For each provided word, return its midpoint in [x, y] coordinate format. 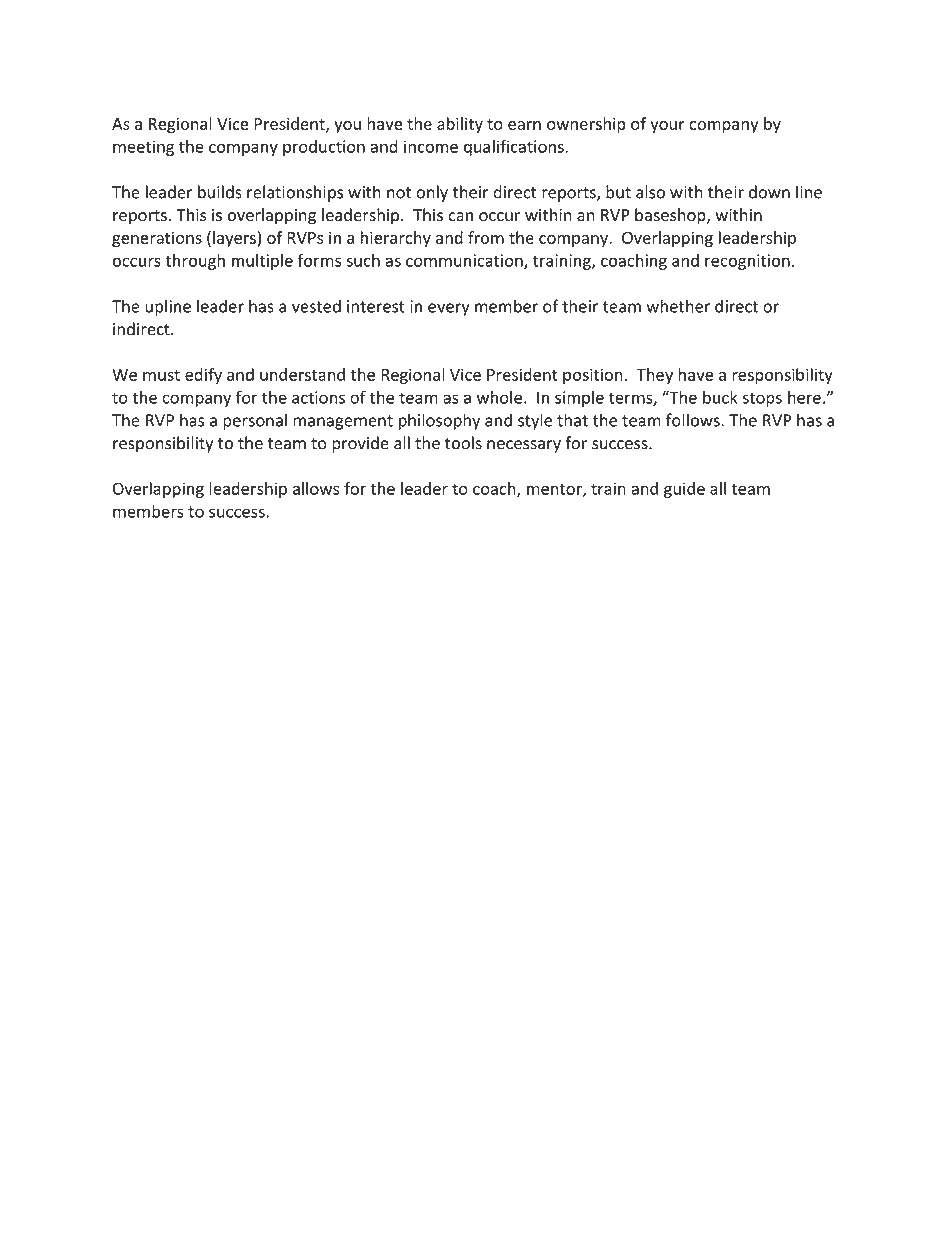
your [667, 127]
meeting [143, 148]
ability [460, 125]
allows [316, 488]
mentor [555, 490]
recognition [747, 262]
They [654, 376]
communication [465, 261]
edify [203, 376]
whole [499, 397]
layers [234, 239]
